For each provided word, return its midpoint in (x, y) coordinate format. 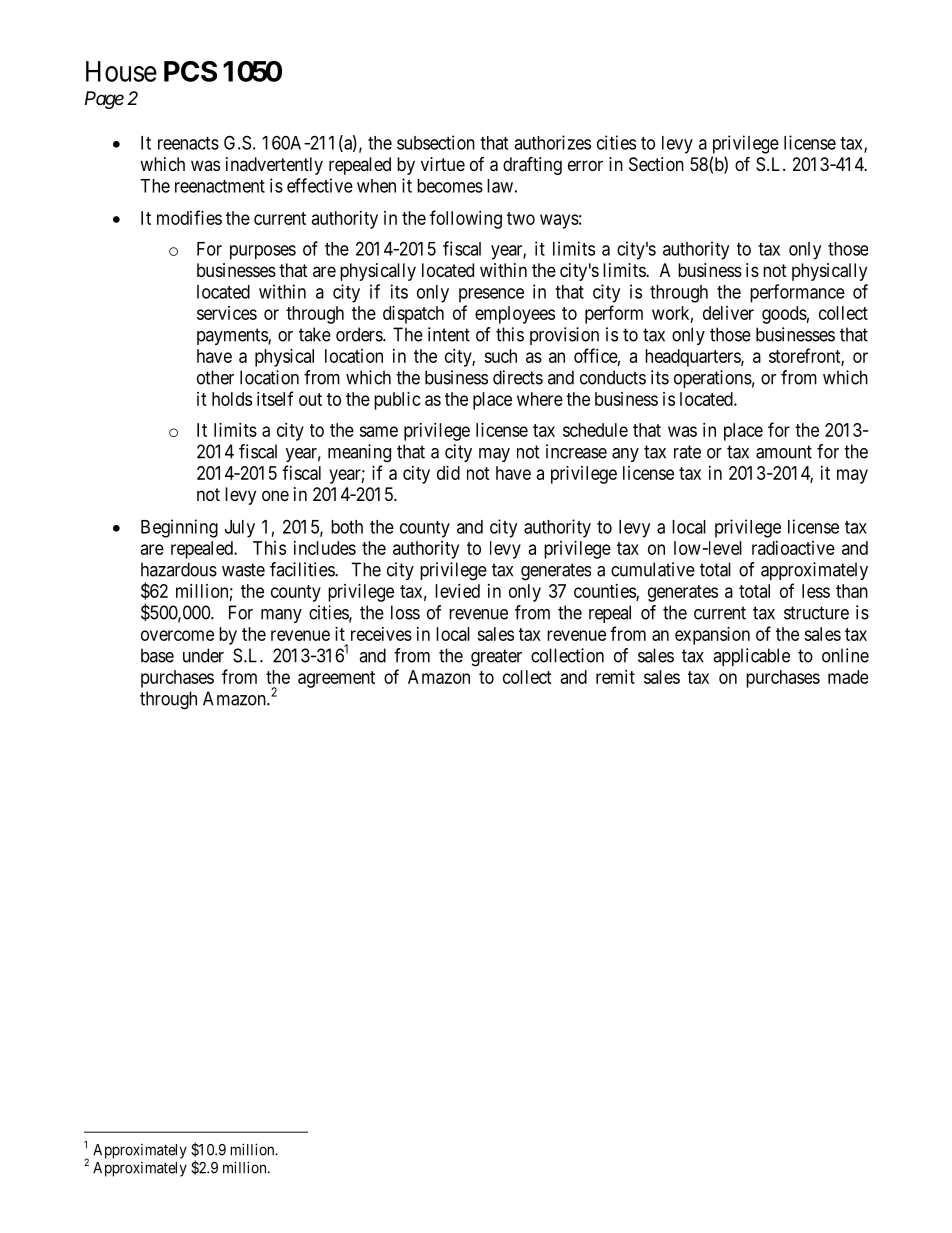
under (203, 655)
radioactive (793, 548)
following (466, 219)
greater (496, 658)
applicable (751, 657)
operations (713, 379)
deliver (728, 313)
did (448, 473)
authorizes (552, 142)
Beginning (179, 528)
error (585, 165)
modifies (189, 217)
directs (518, 377)
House (121, 71)
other (215, 377)
